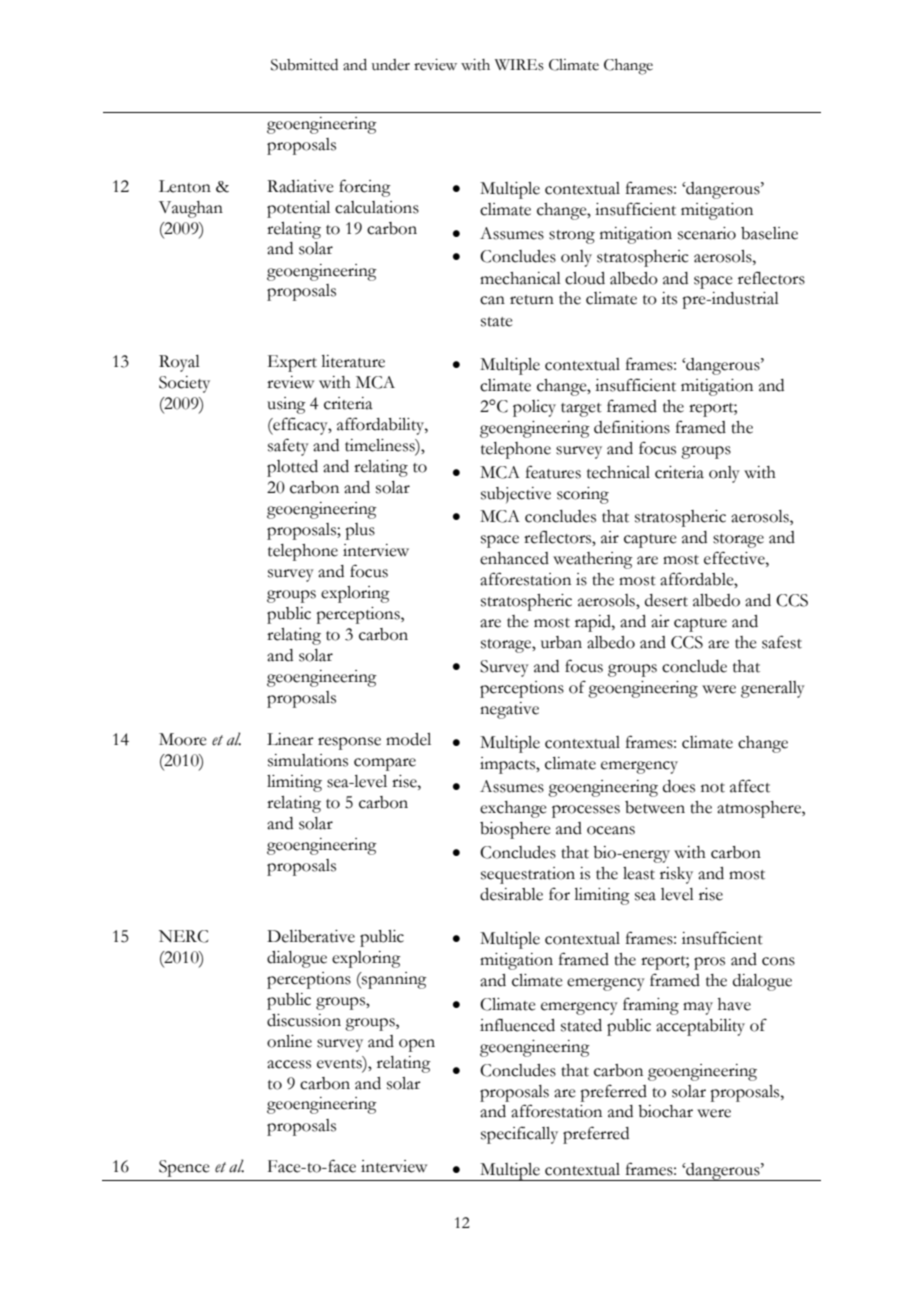  What do you see at coordinates (514, 558) in the screenshot?
I see `enhanced` at bounding box center [514, 558].
